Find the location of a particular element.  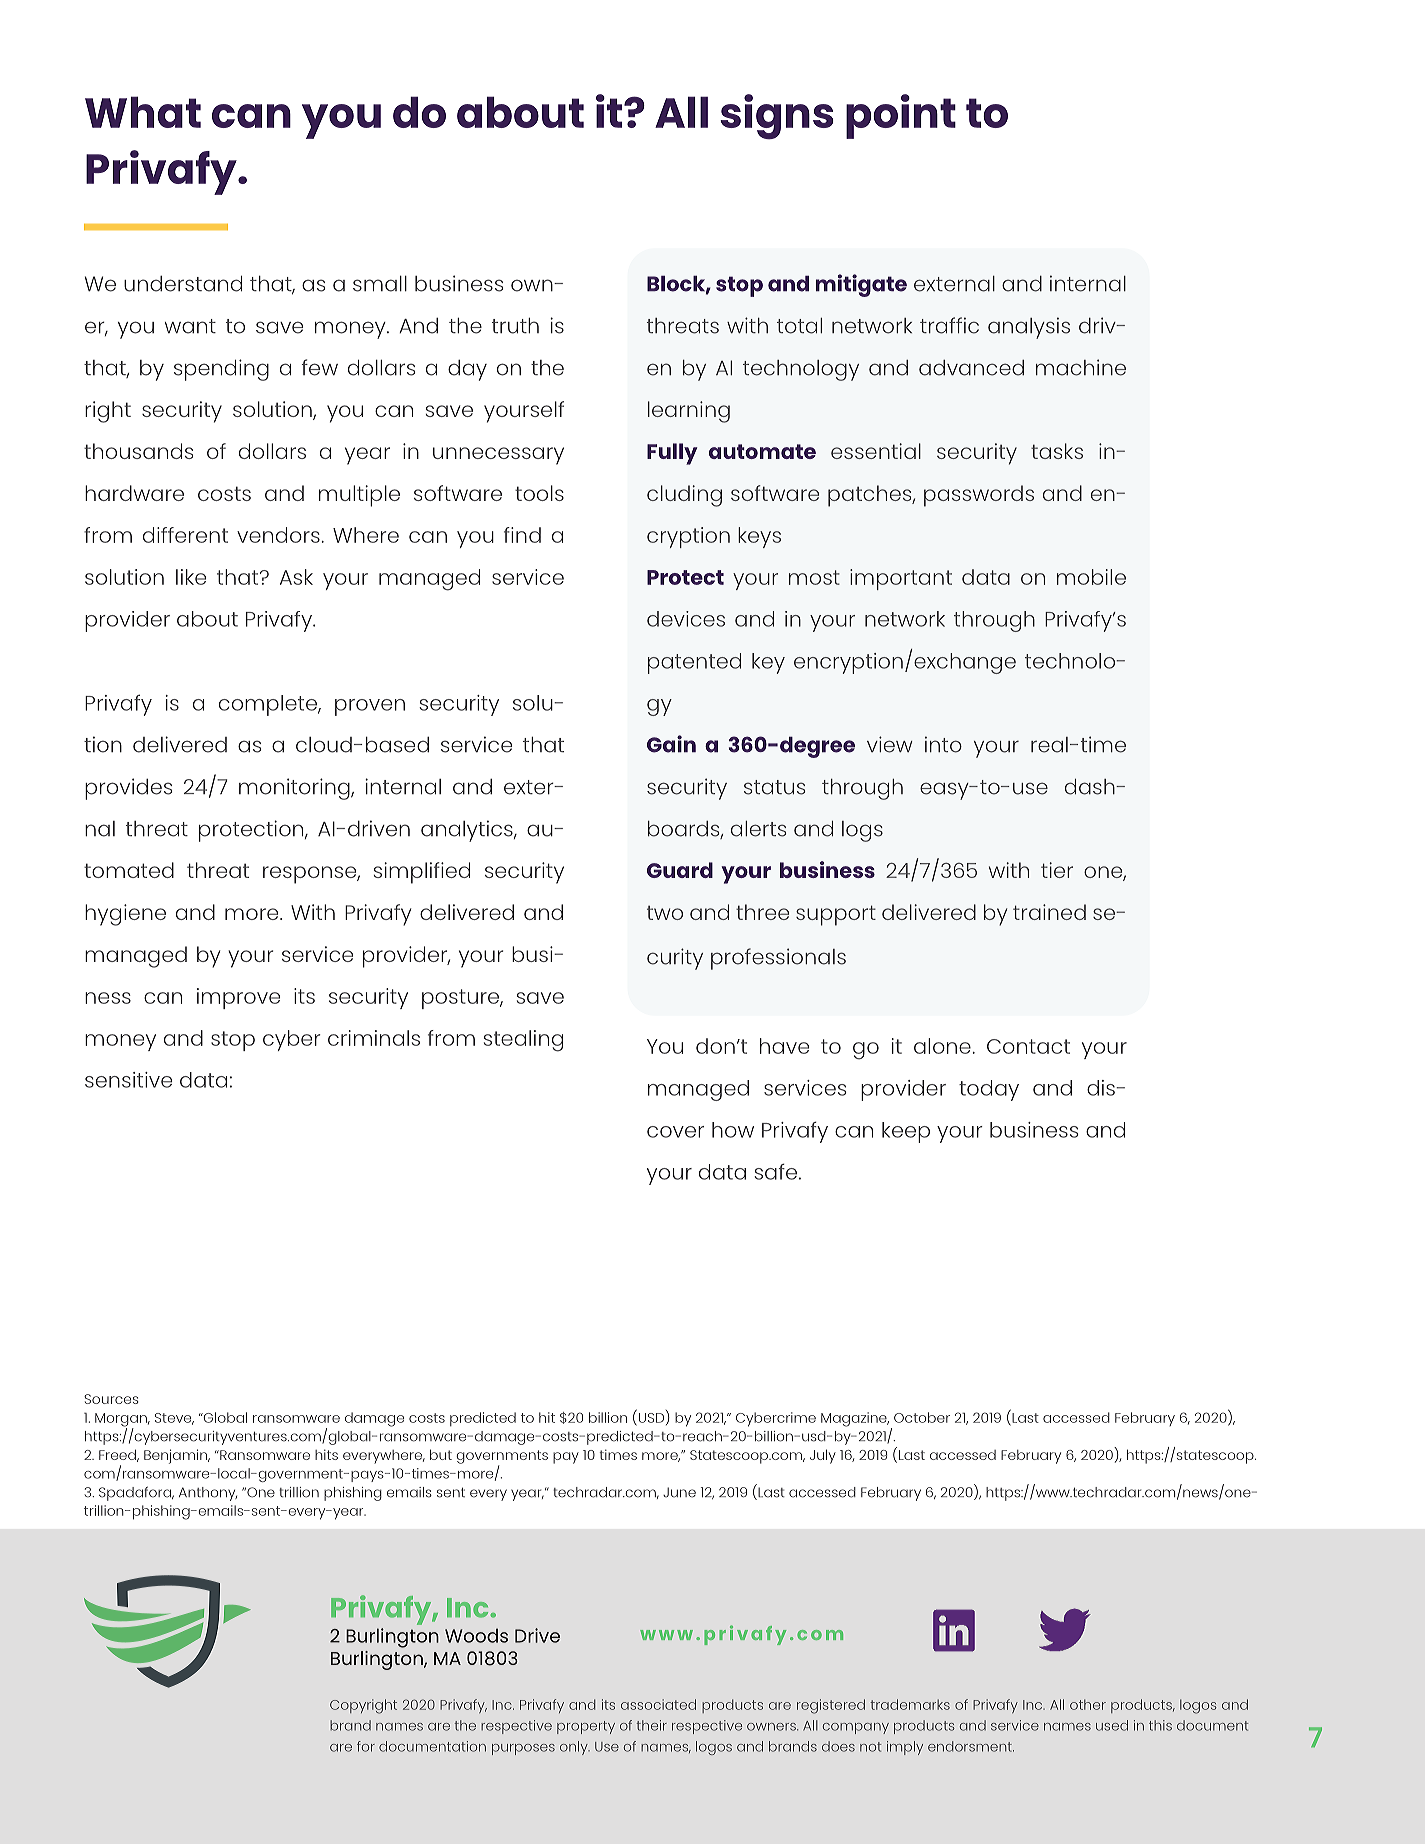

What is located at coordinates (143, 112).
